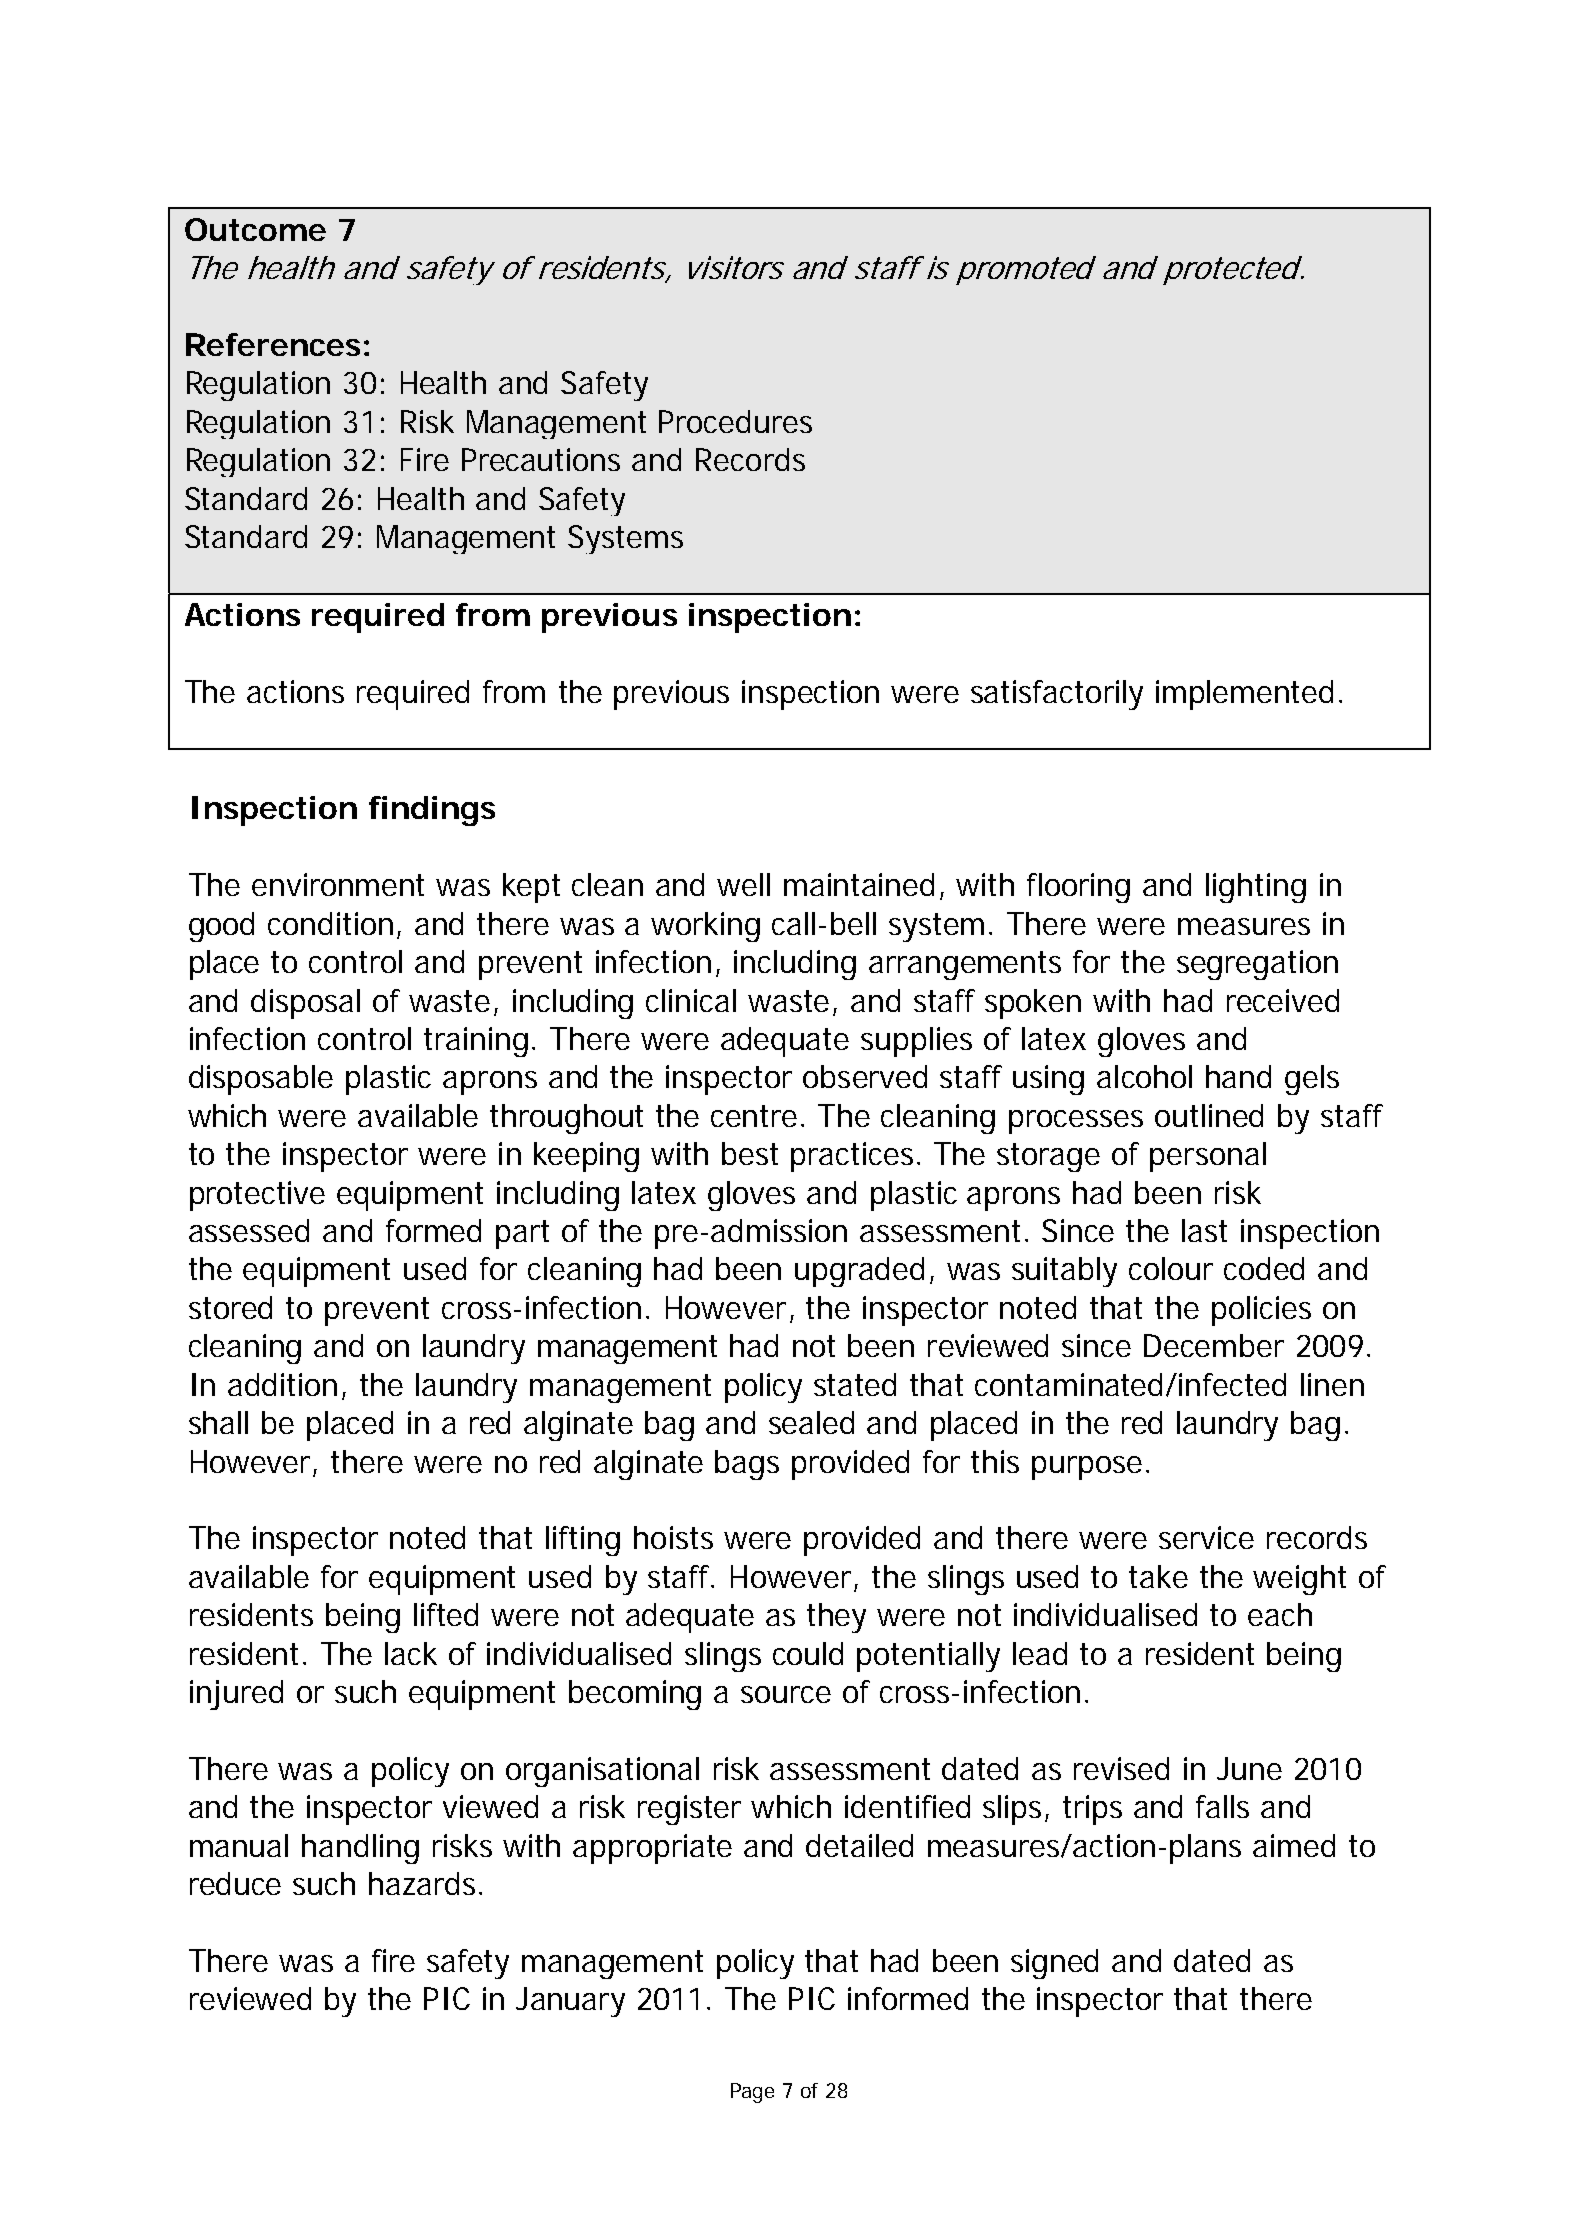  I want to click on Page, so click(752, 2093).
